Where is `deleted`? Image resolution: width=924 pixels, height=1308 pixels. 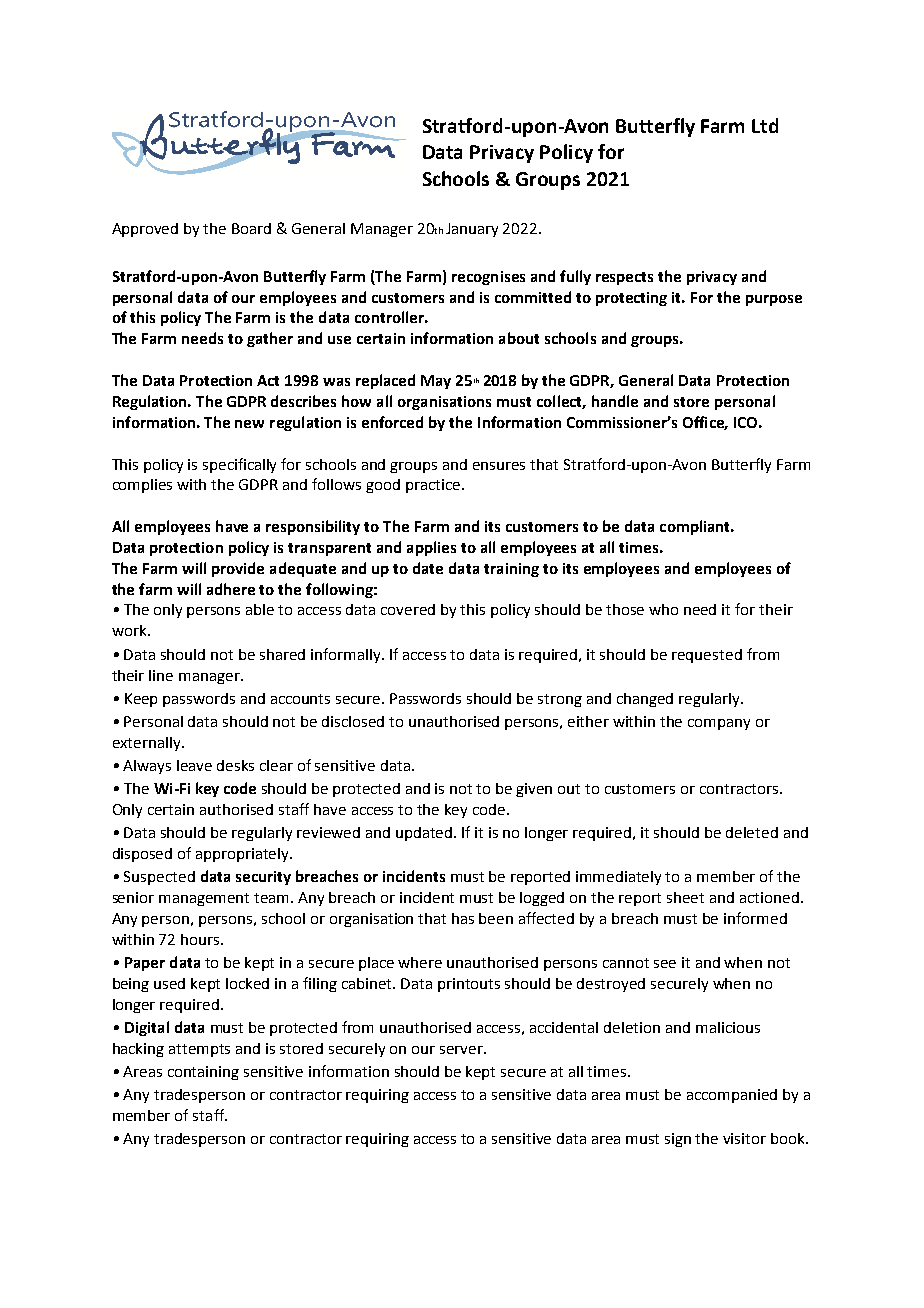 deleted is located at coordinates (752, 832).
